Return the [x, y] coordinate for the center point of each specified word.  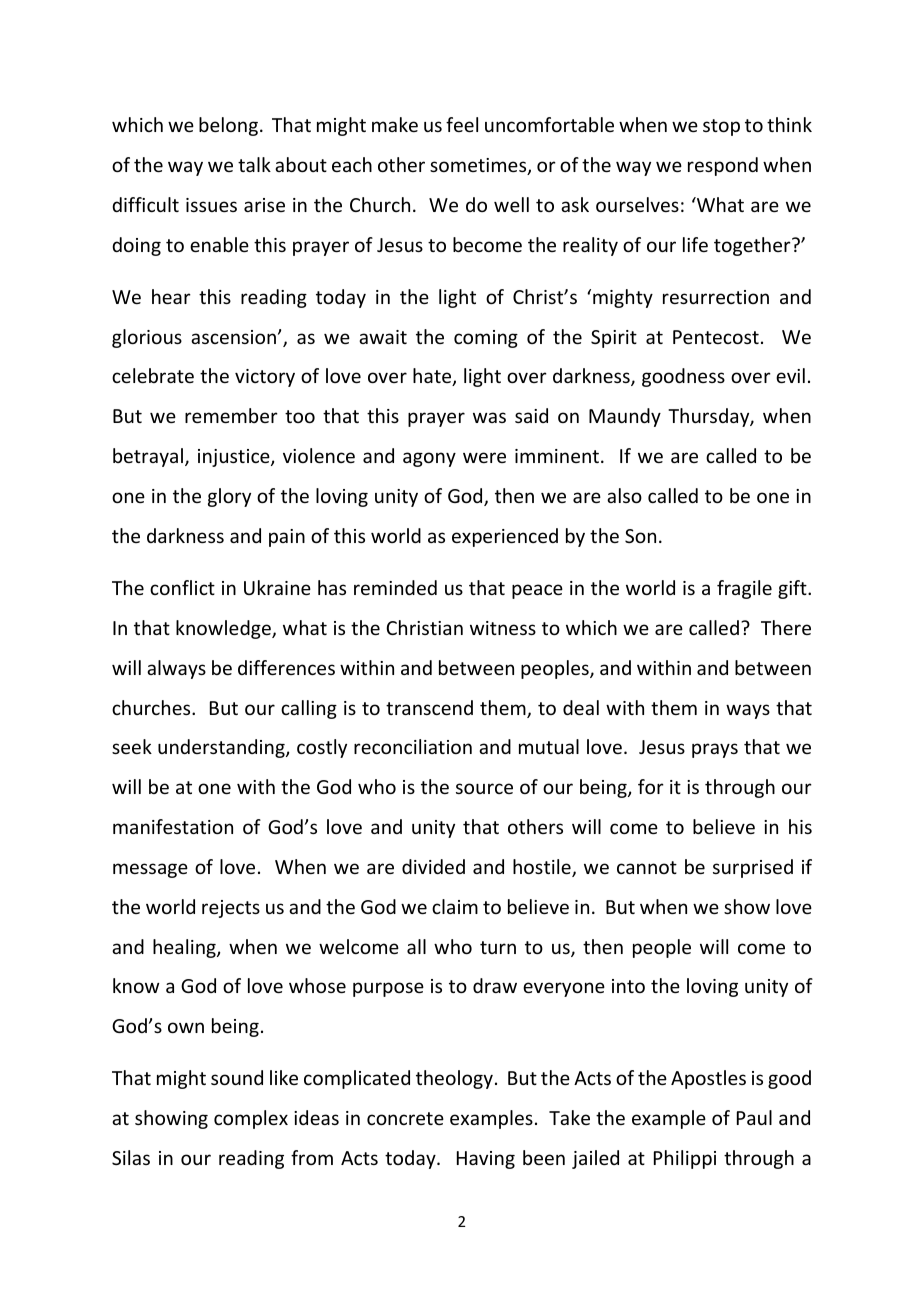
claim [455, 906]
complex [251, 1119]
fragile [744, 589]
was [489, 417]
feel [462, 124]
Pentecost [716, 337]
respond [723, 166]
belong [228, 126]
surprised [753, 868]
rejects [231, 909]
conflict [182, 587]
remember [231, 415]
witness [503, 628]
